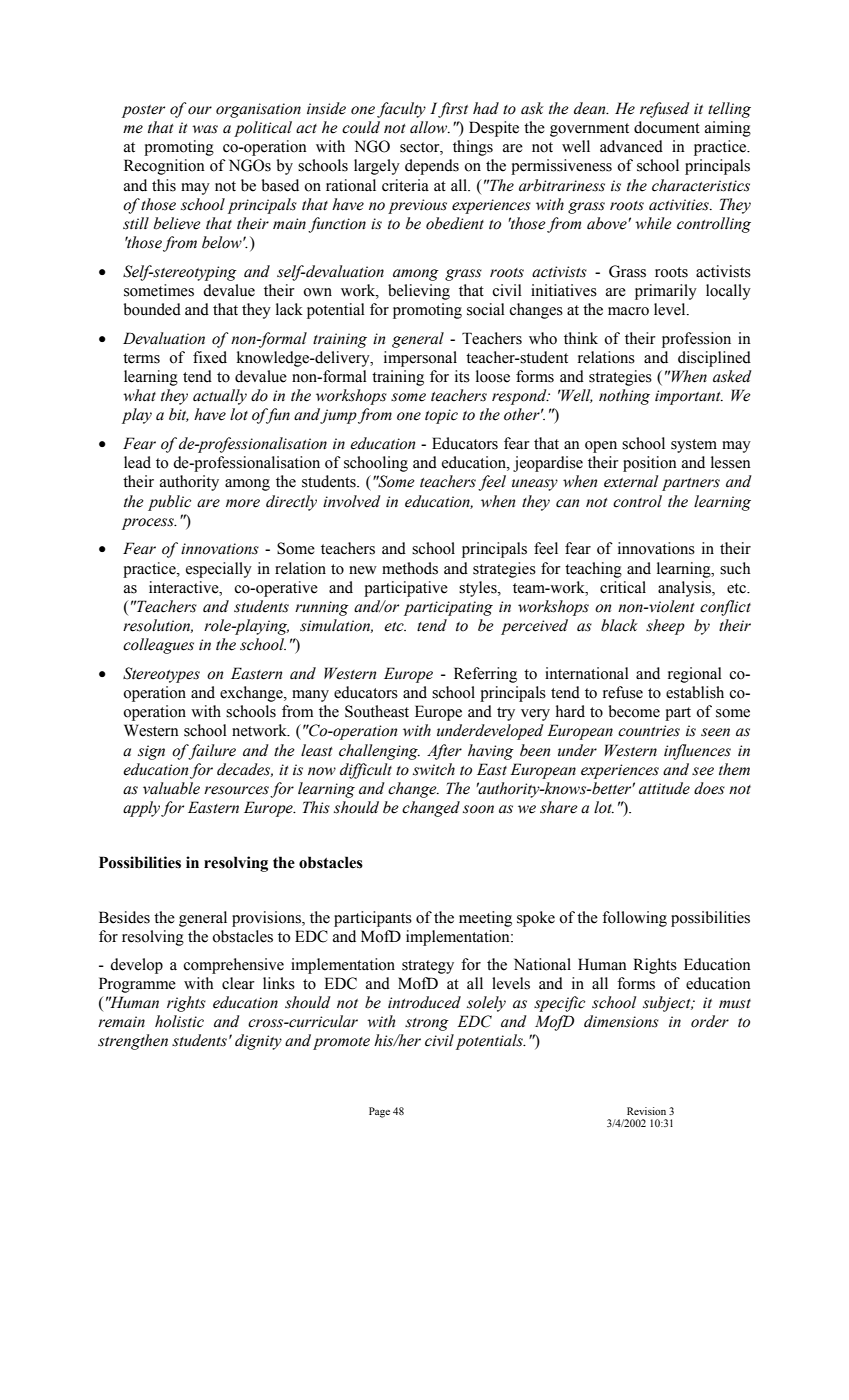 This image has width=849, height=1400. What do you see at coordinates (430, 127) in the image?
I see `allow` at bounding box center [430, 127].
